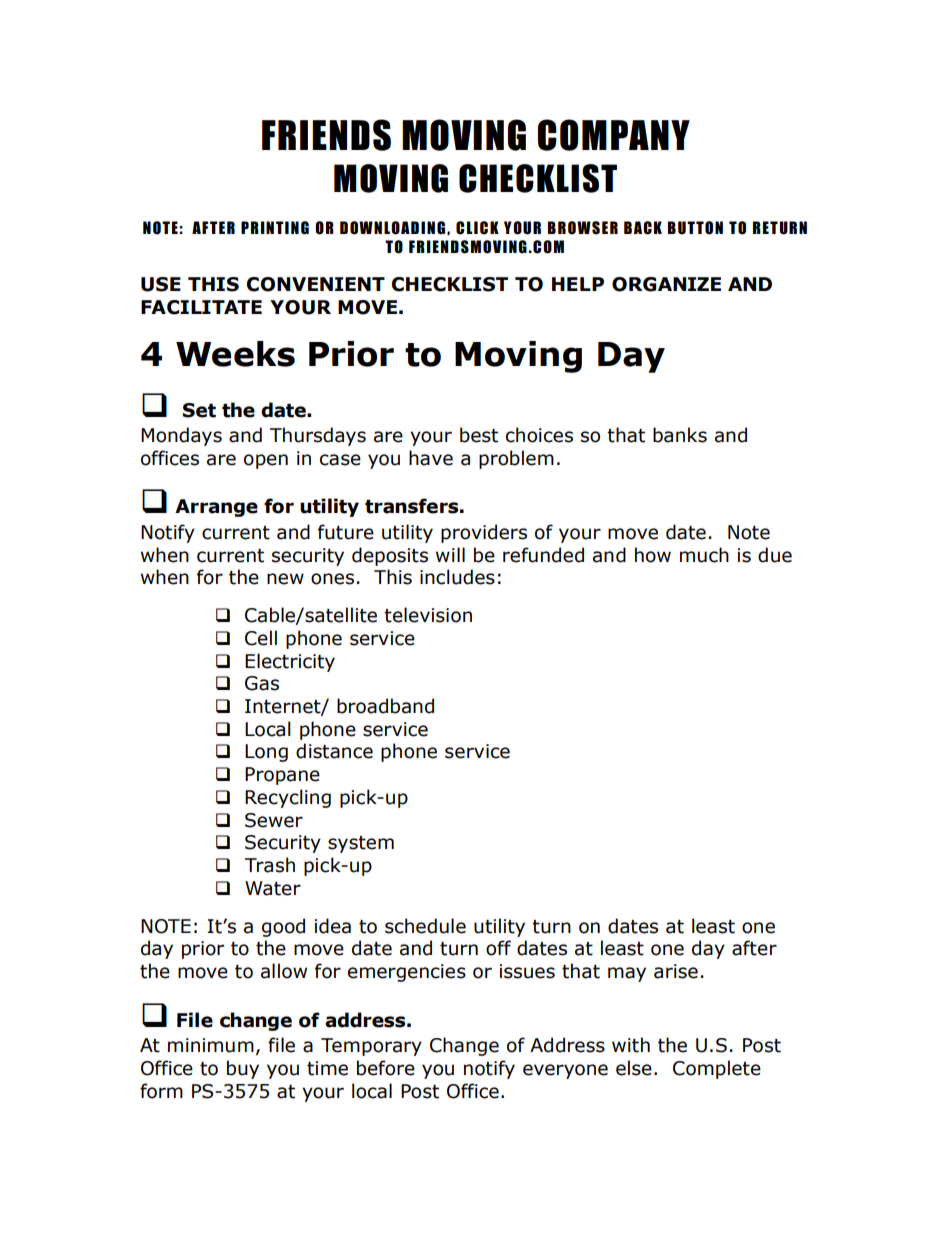 This screenshot has height=1233, width=952. Describe the element at coordinates (261, 638) in the screenshot. I see `Cell` at that location.
